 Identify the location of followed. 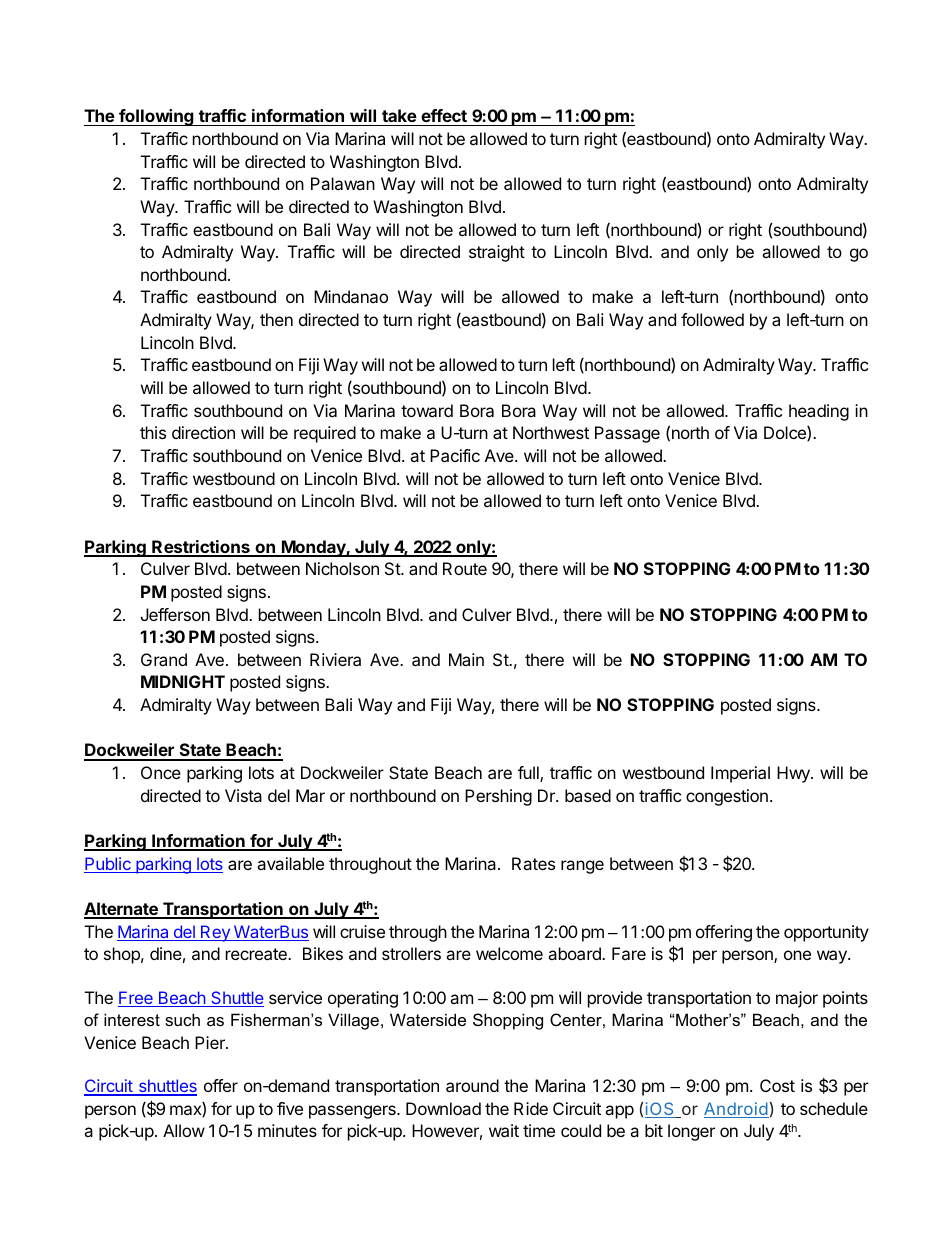
(712, 319).
